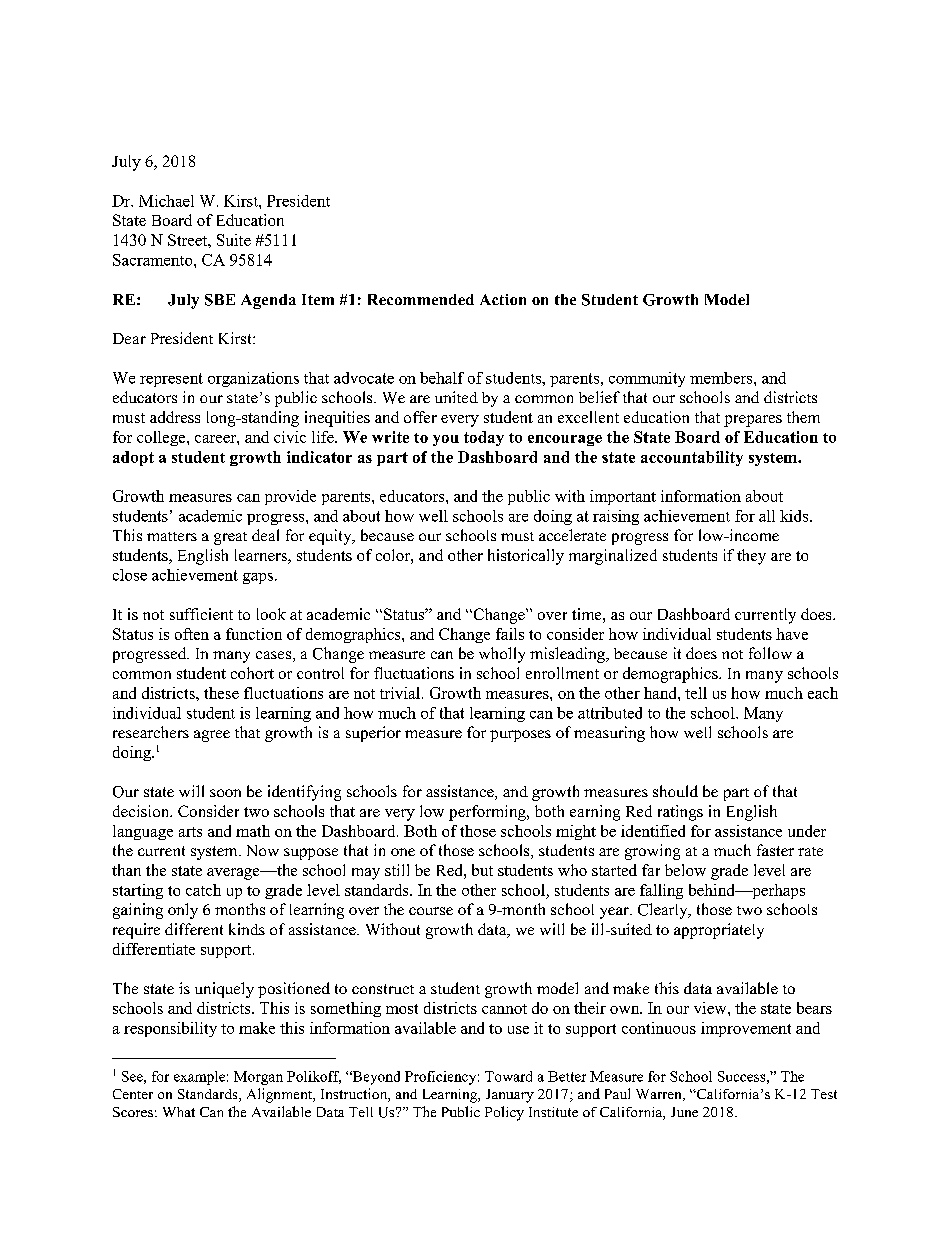 The image size is (952, 1233). I want to click on Michael, so click(166, 201).
